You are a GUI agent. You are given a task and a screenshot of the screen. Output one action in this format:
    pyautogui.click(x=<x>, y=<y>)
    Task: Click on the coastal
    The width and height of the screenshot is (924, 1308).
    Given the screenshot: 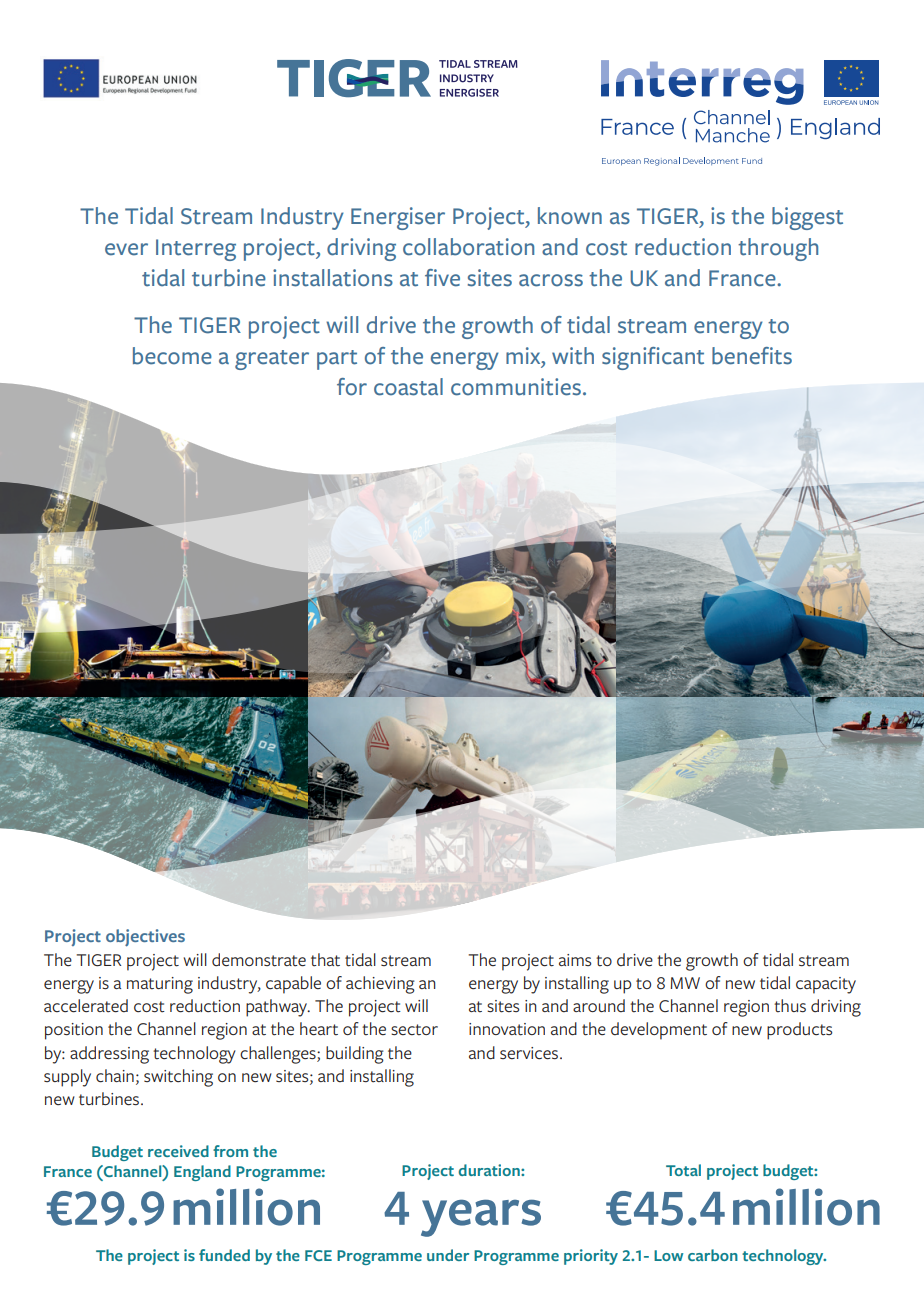 What is the action you would take?
    pyautogui.click(x=408, y=387)
